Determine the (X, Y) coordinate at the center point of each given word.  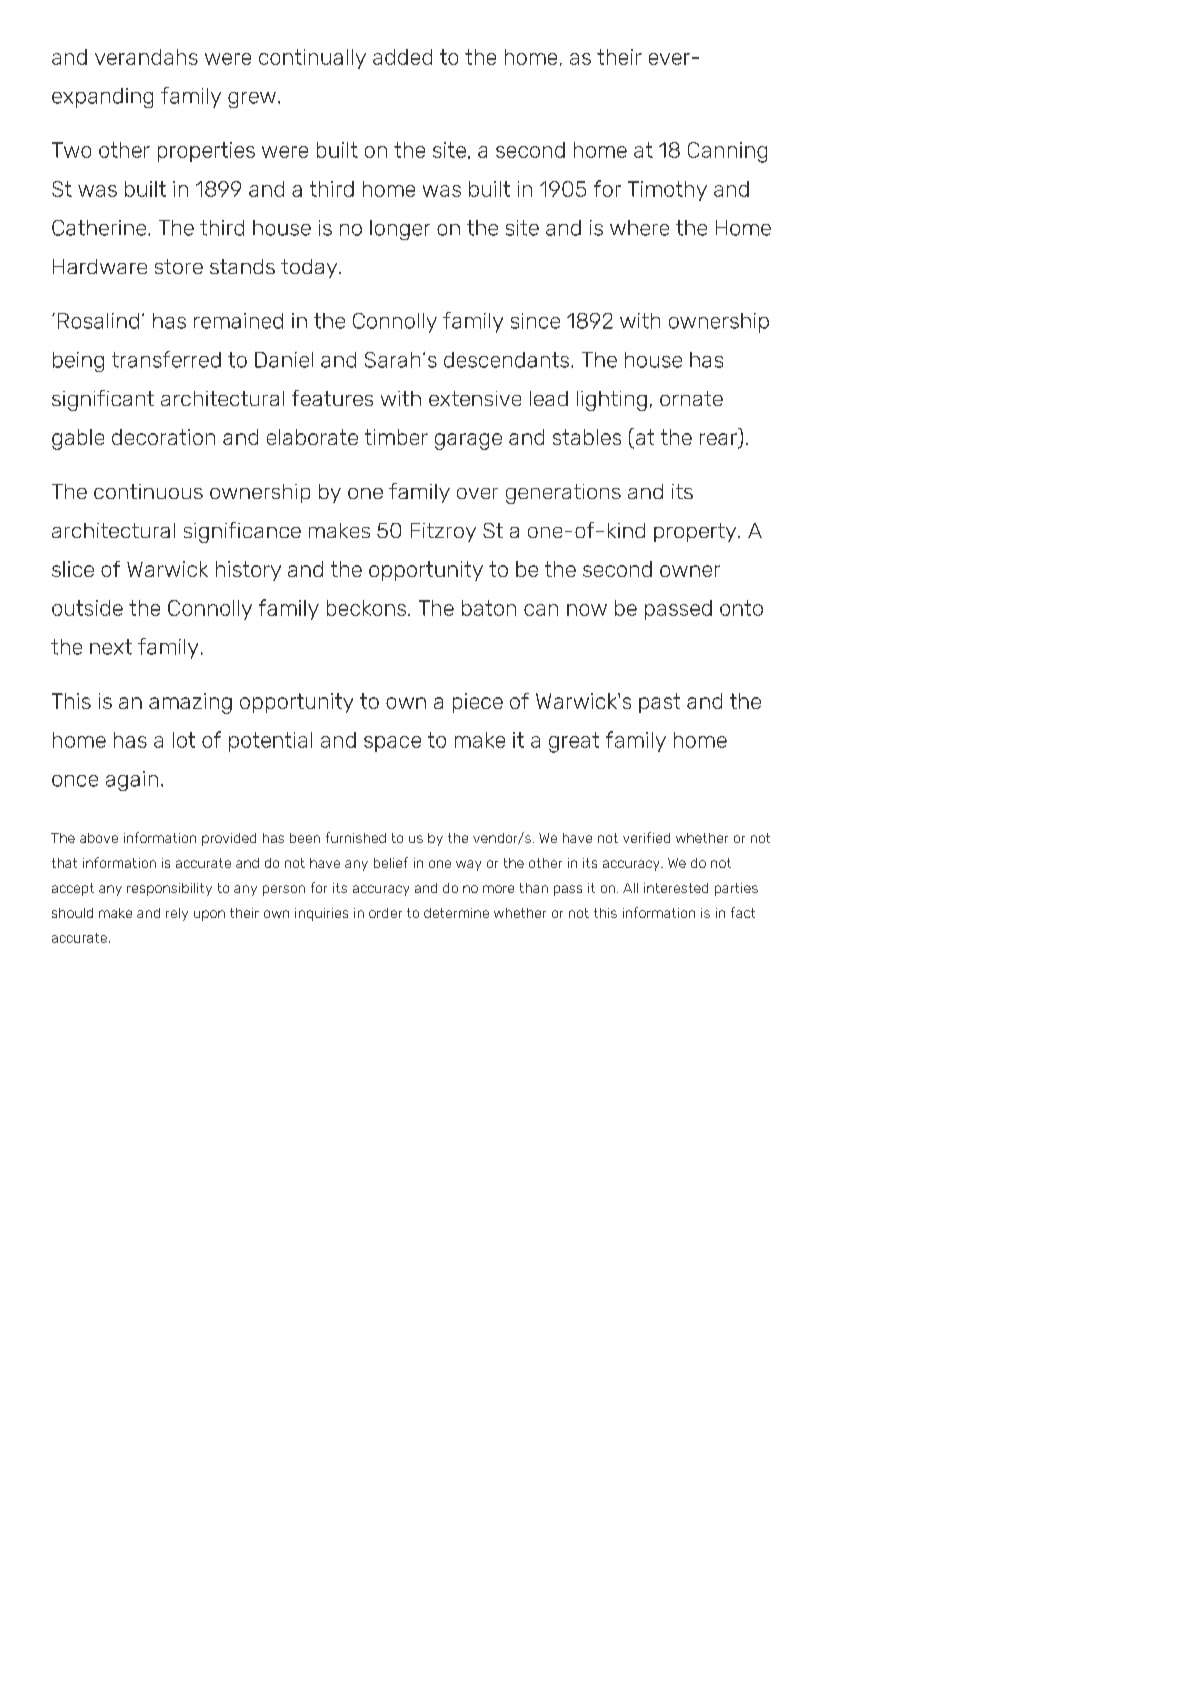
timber (396, 437)
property (696, 532)
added (402, 57)
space (392, 744)
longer (400, 230)
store (179, 266)
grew (252, 100)
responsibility (169, 889)
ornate (691, 398)
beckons (368, 608)
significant (103, 400)
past (659, 703)
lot (184, 740)
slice (73, 569)
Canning (727, 152)
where (639, 228)
